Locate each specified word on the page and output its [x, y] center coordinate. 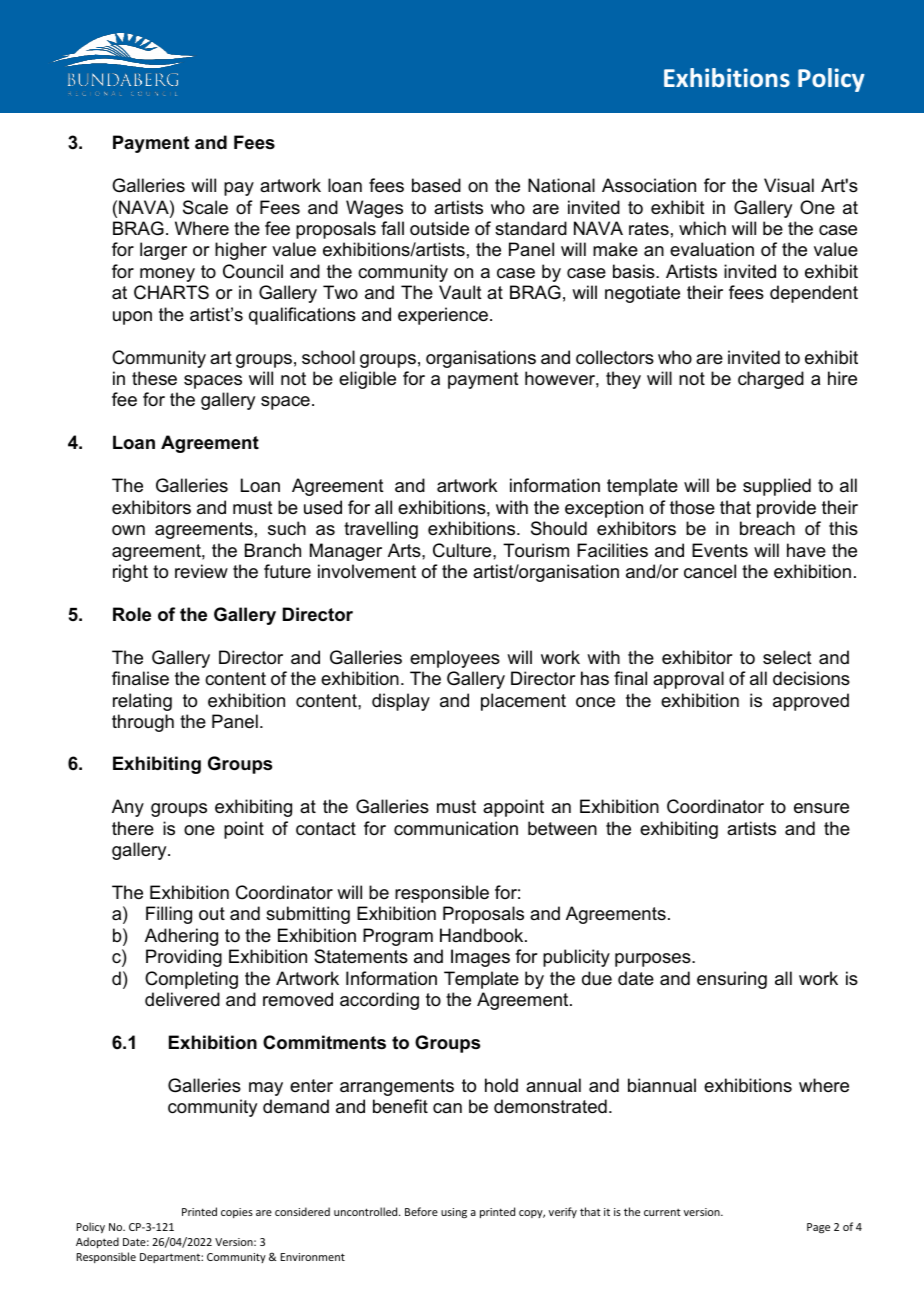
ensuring [732, 980]
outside [439, 228]
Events [720, 550]
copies [237, 1213]
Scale [205, 207]
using [454, 1213]
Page [818, 1228]
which [702, 228]
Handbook [483, 935]
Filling [169, 915]
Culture [463, 550]
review [201, 571]
